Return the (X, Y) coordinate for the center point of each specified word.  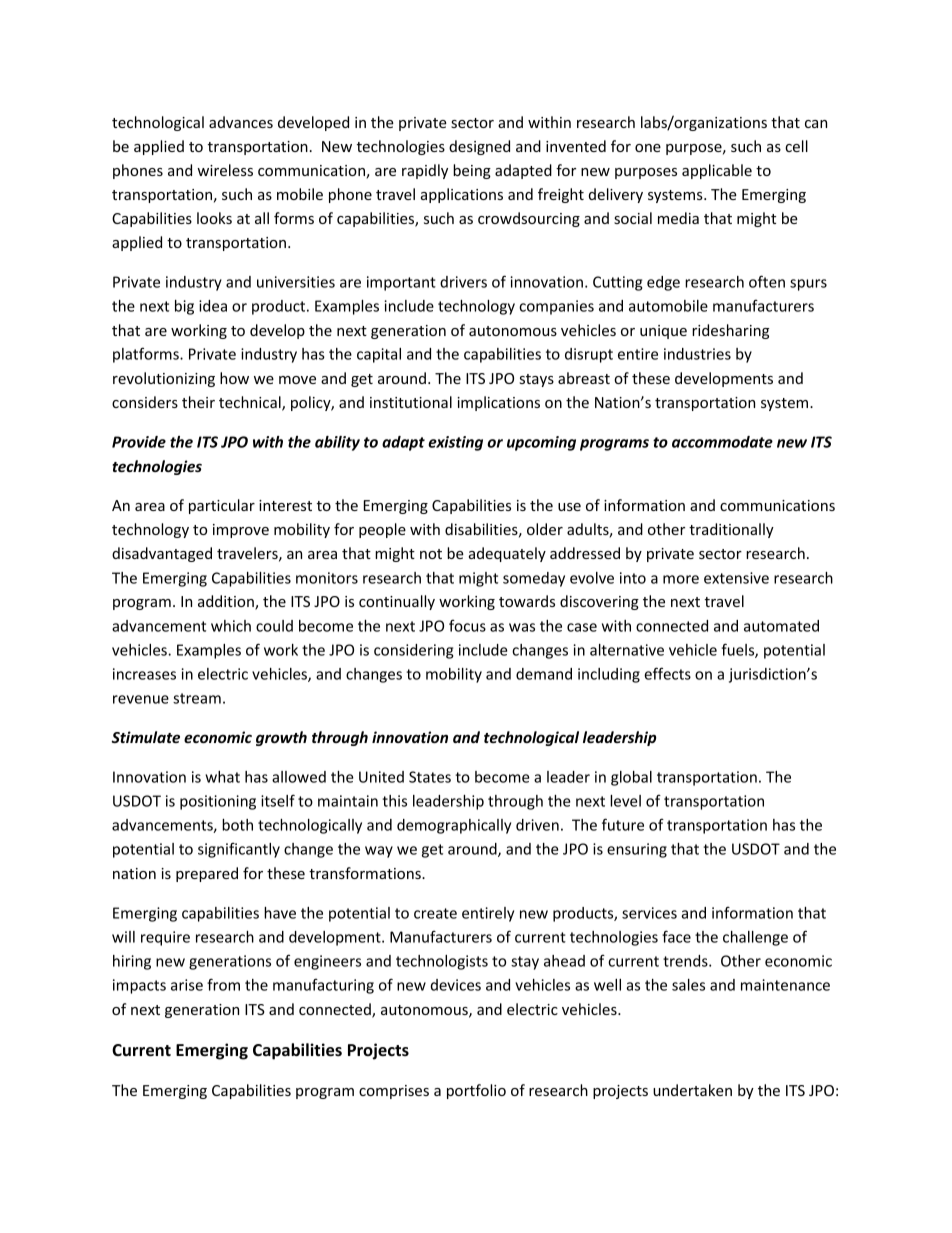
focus (467, 625)
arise (187, 985)
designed (479, 147)
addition (227, 602)
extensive (736, 578)
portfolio (476, 1091)
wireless (225, 170)
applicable (717, 171)
